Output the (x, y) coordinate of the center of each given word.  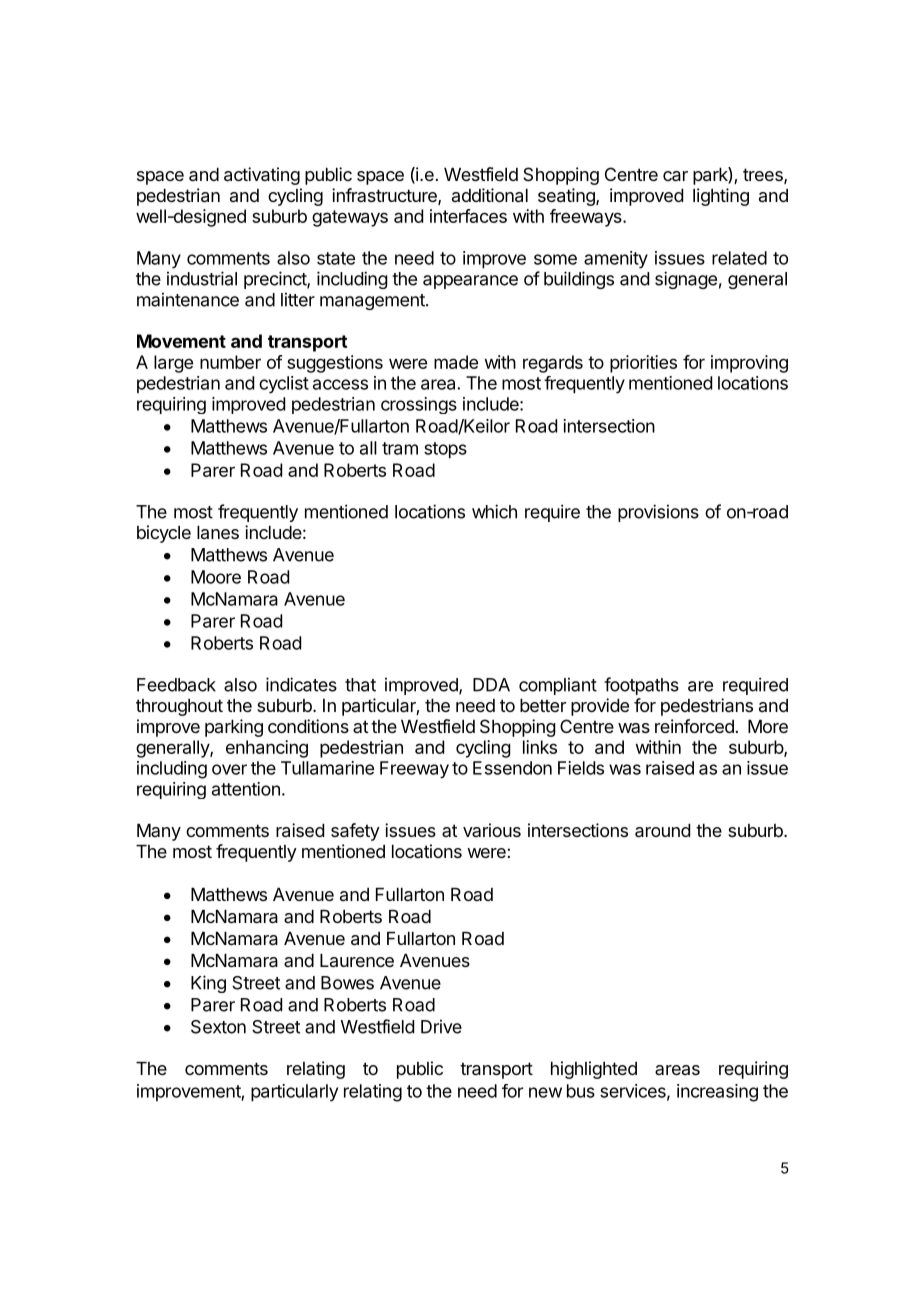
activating (262, 176)
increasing (717, 1093)
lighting (721, 197)
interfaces (468, 216)
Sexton (218, 1027)
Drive (441, 1026)
